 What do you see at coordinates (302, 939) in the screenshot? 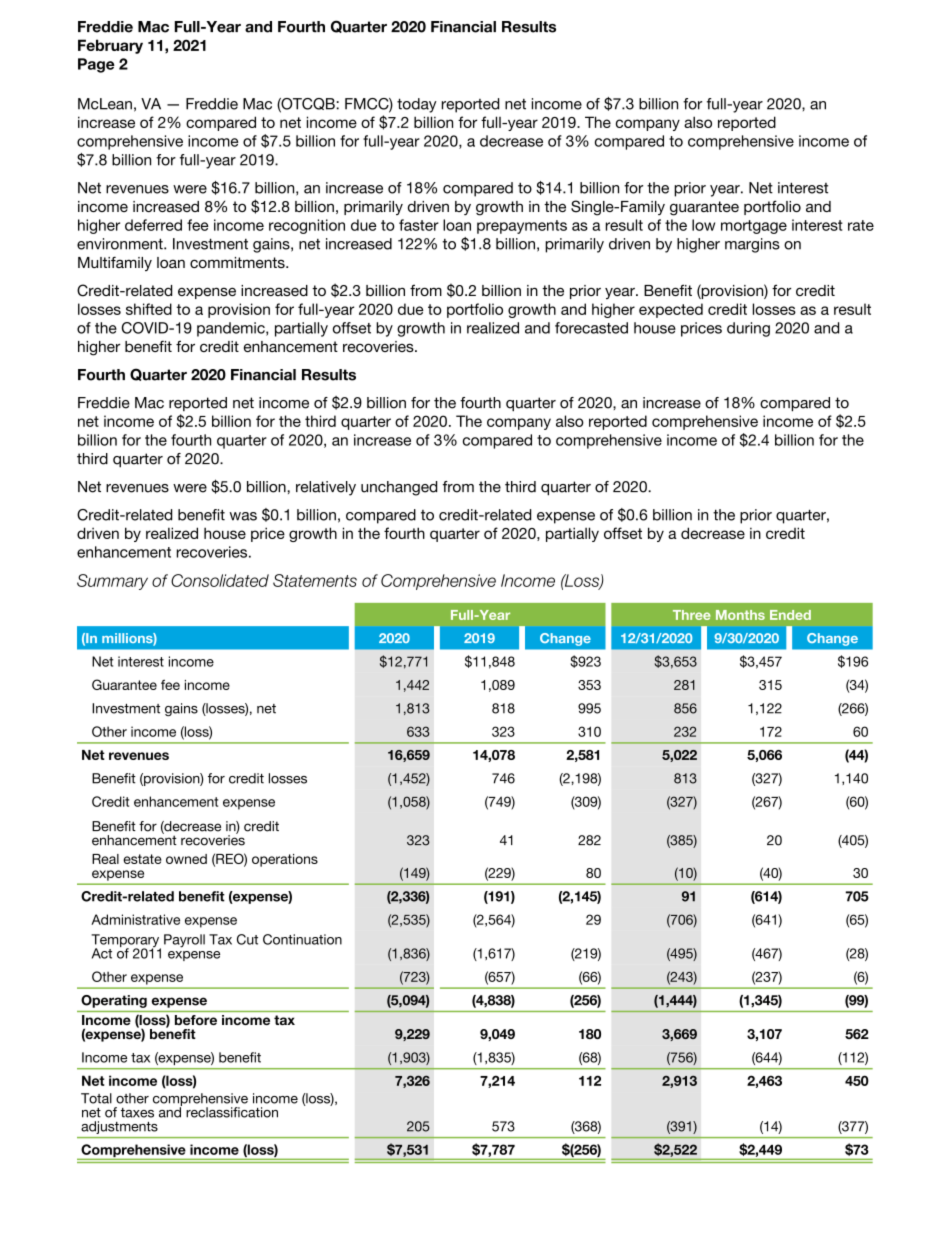
I see `Continuation` at bounding box center [302, 939].
